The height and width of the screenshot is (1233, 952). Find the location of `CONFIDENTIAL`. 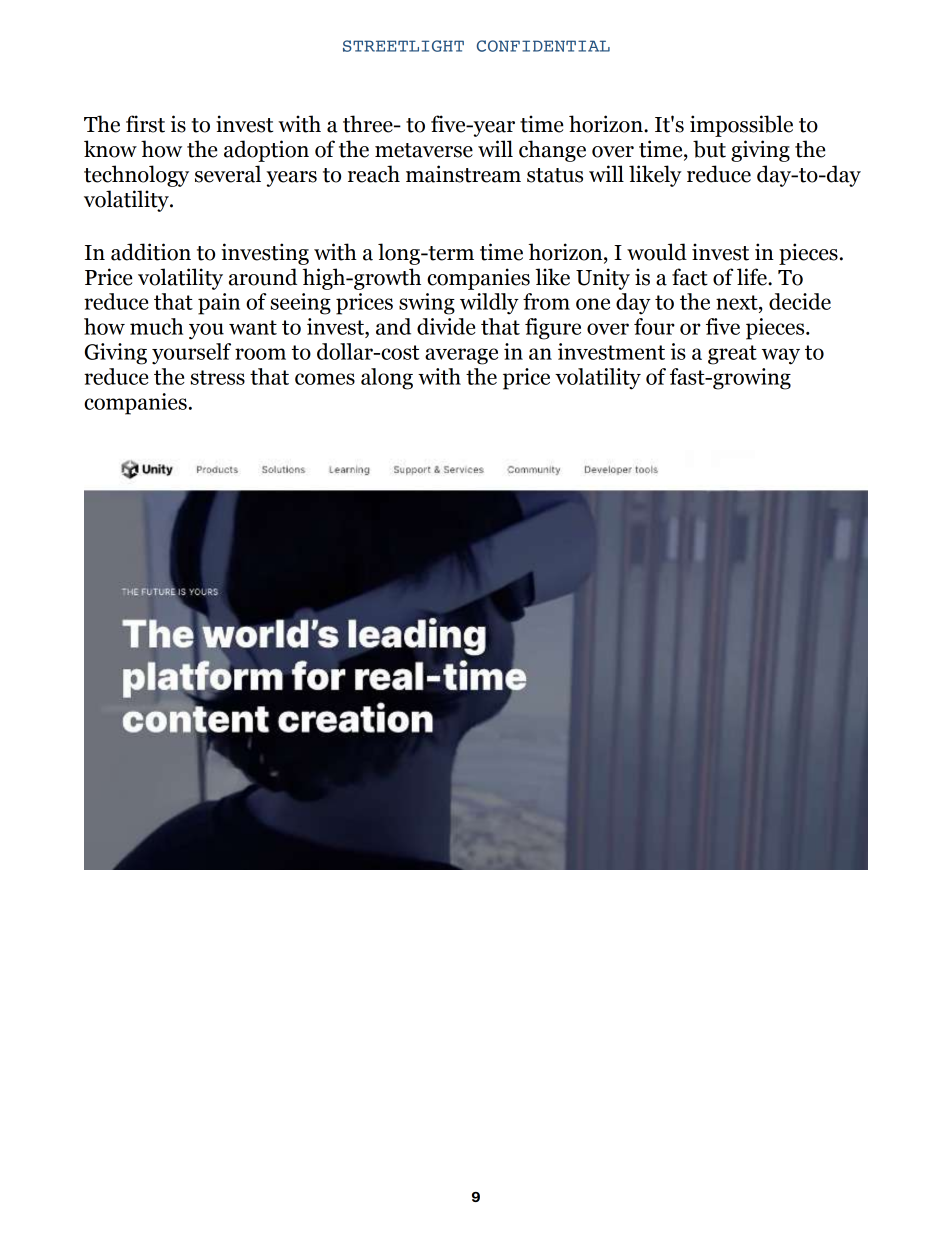

CONFIDENTIAL is located at coordinates (543, 46).
